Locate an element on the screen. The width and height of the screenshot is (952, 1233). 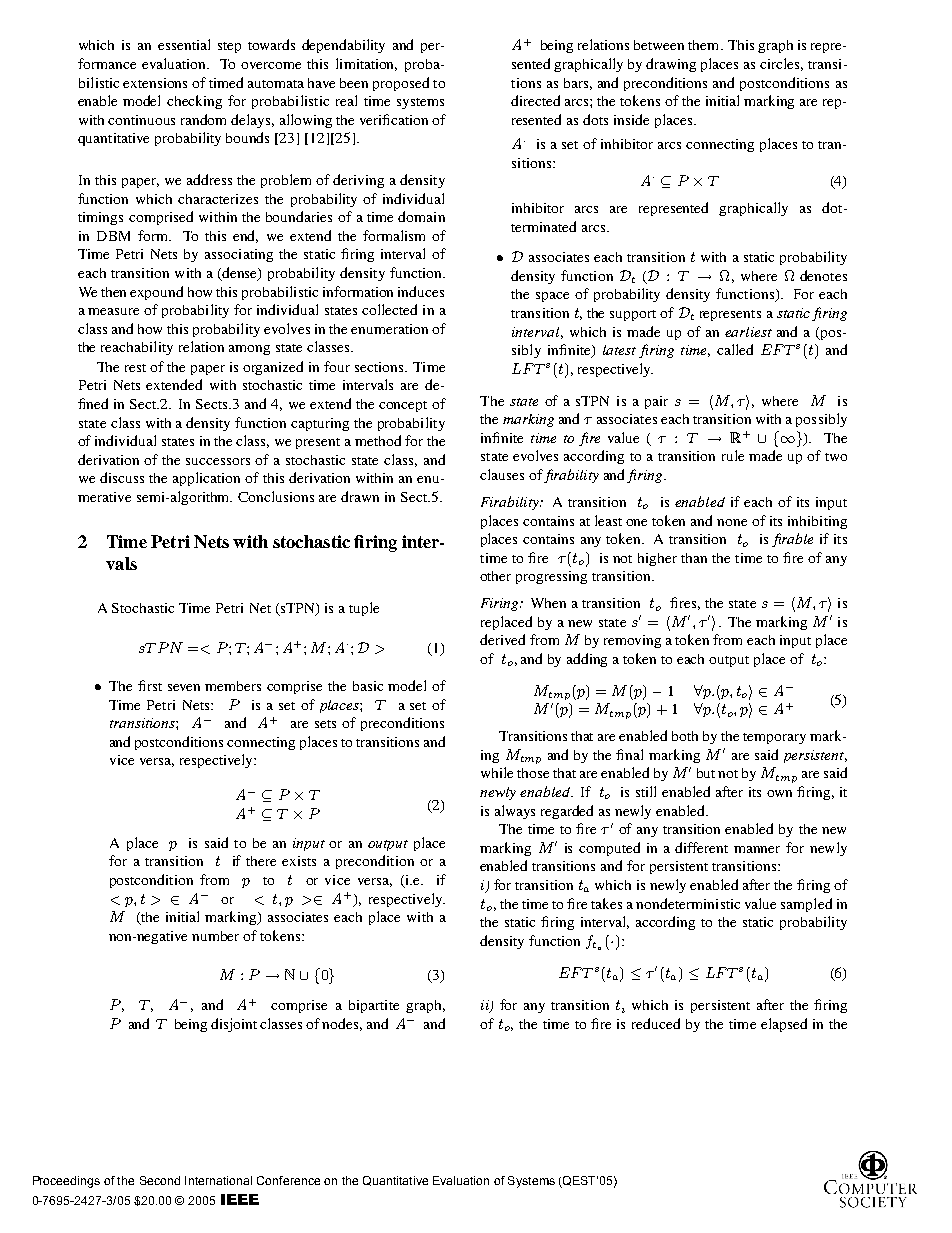
Conference is located at coordinates (288, 1180).
